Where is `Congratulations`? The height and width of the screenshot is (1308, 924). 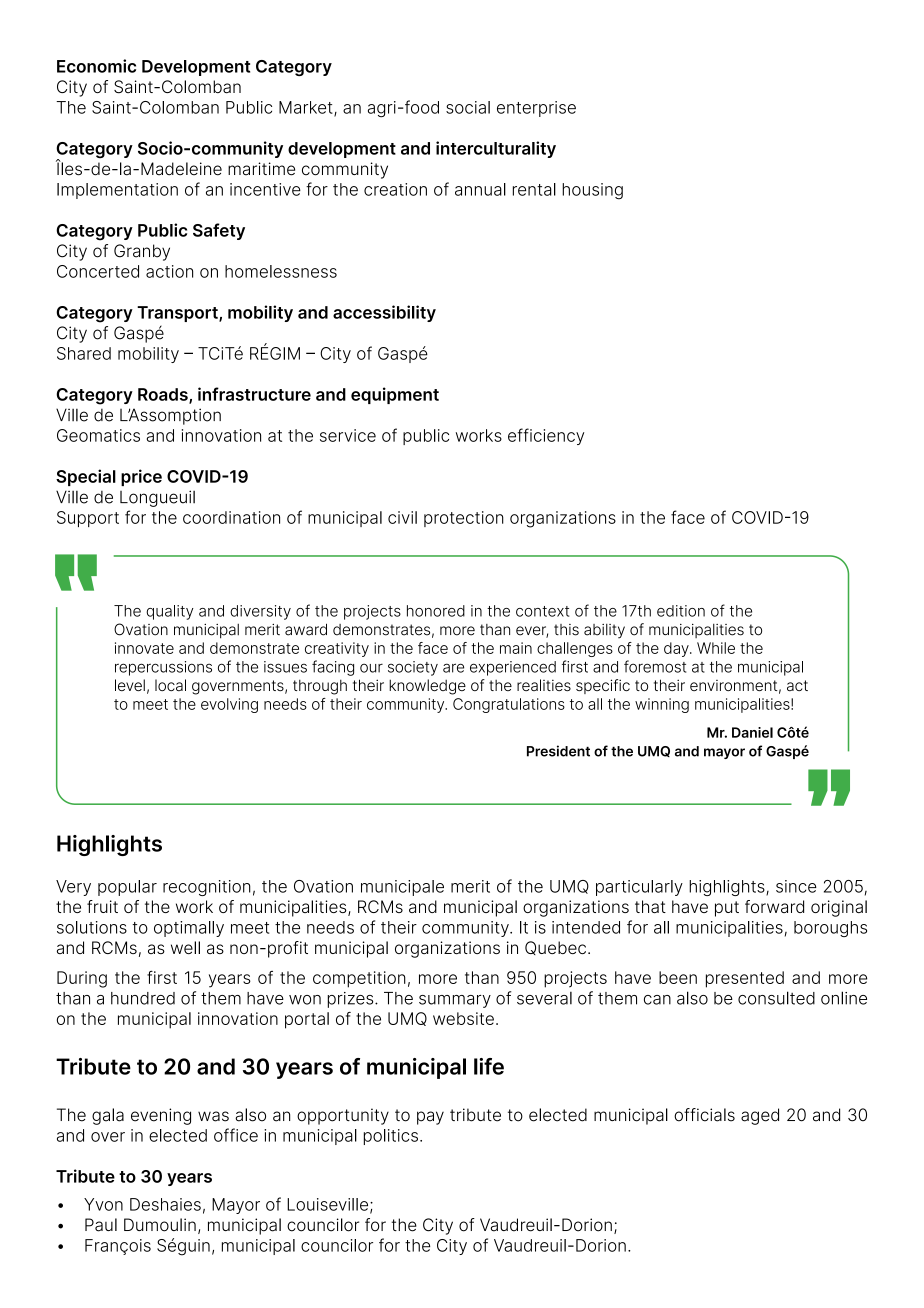 Congratulations is located at coordinates (509, 705).
